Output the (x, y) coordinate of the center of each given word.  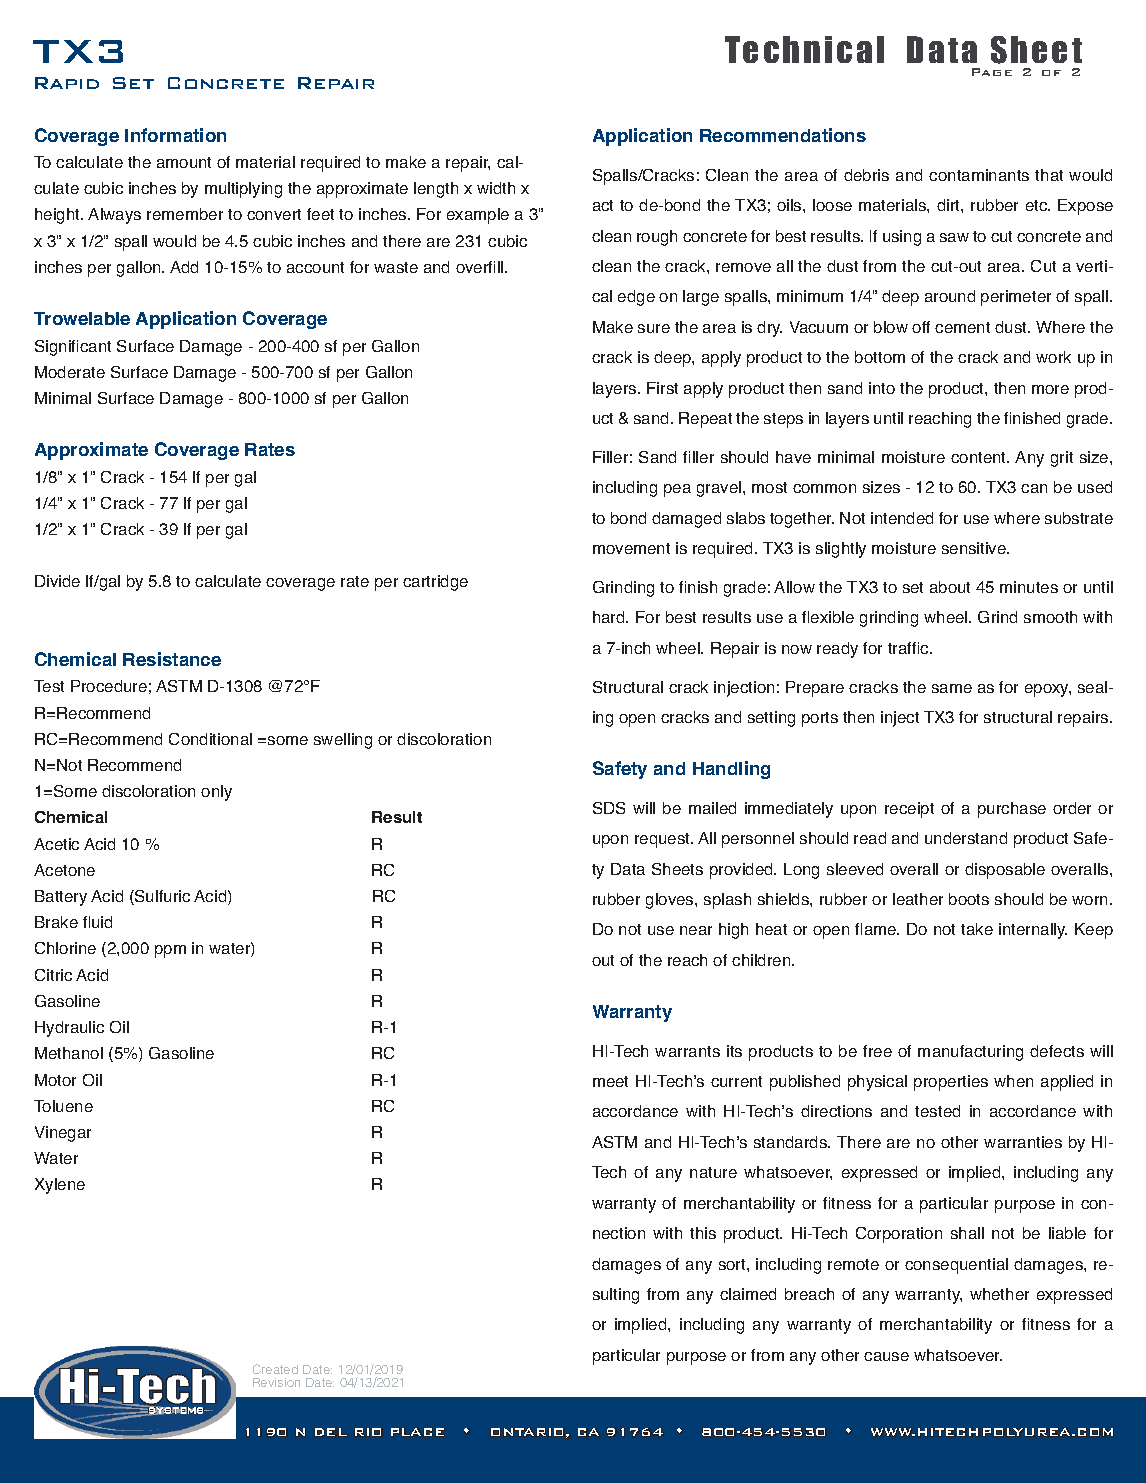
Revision (276, 1382)
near (696, 930)
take (977, 929)
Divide (57, 581)
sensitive (975, 548)
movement (631, 548)
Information (175, 135)
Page (992, 72)
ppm (170, 951)
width (496, 188)
